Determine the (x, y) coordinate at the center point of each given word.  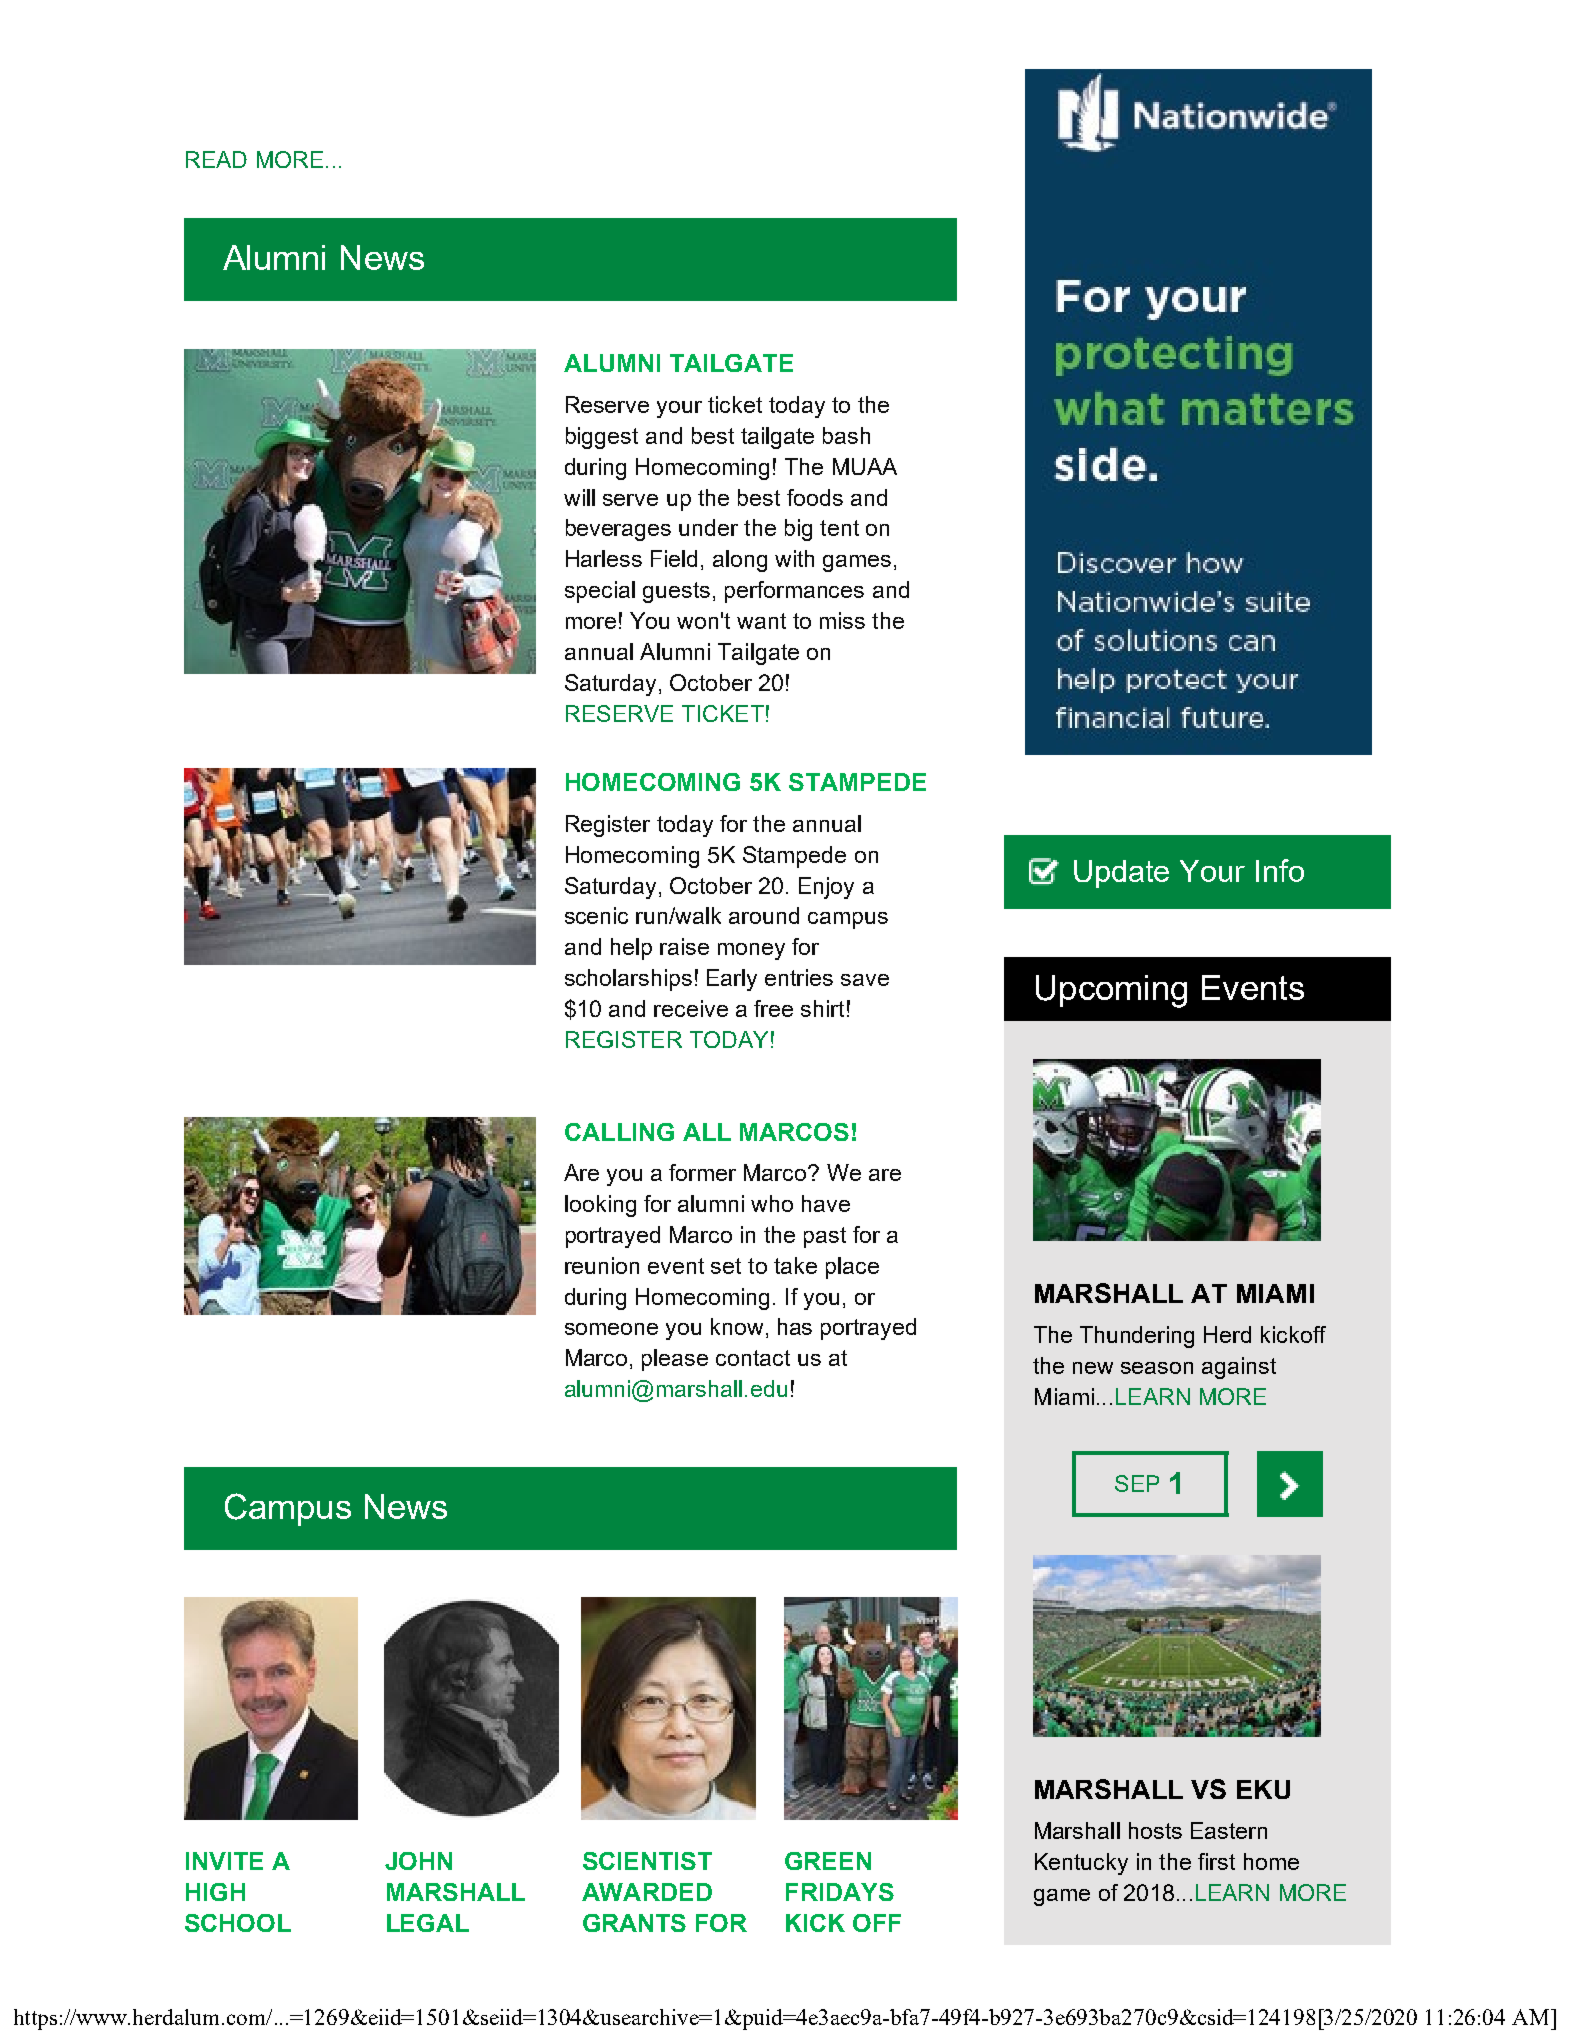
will (579, 497)
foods (815, 497)
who (772, 1203)
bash (846, 435)
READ (216, 159)
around (764, 915)
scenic (596, 915)
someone (611, 1329)
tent (839, 528)
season (1157, 1368)
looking (600, 1206)
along (740, 561)
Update (1121, 874)
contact (753, 1358)
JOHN (418, 1861)
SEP (1137, 1483)
